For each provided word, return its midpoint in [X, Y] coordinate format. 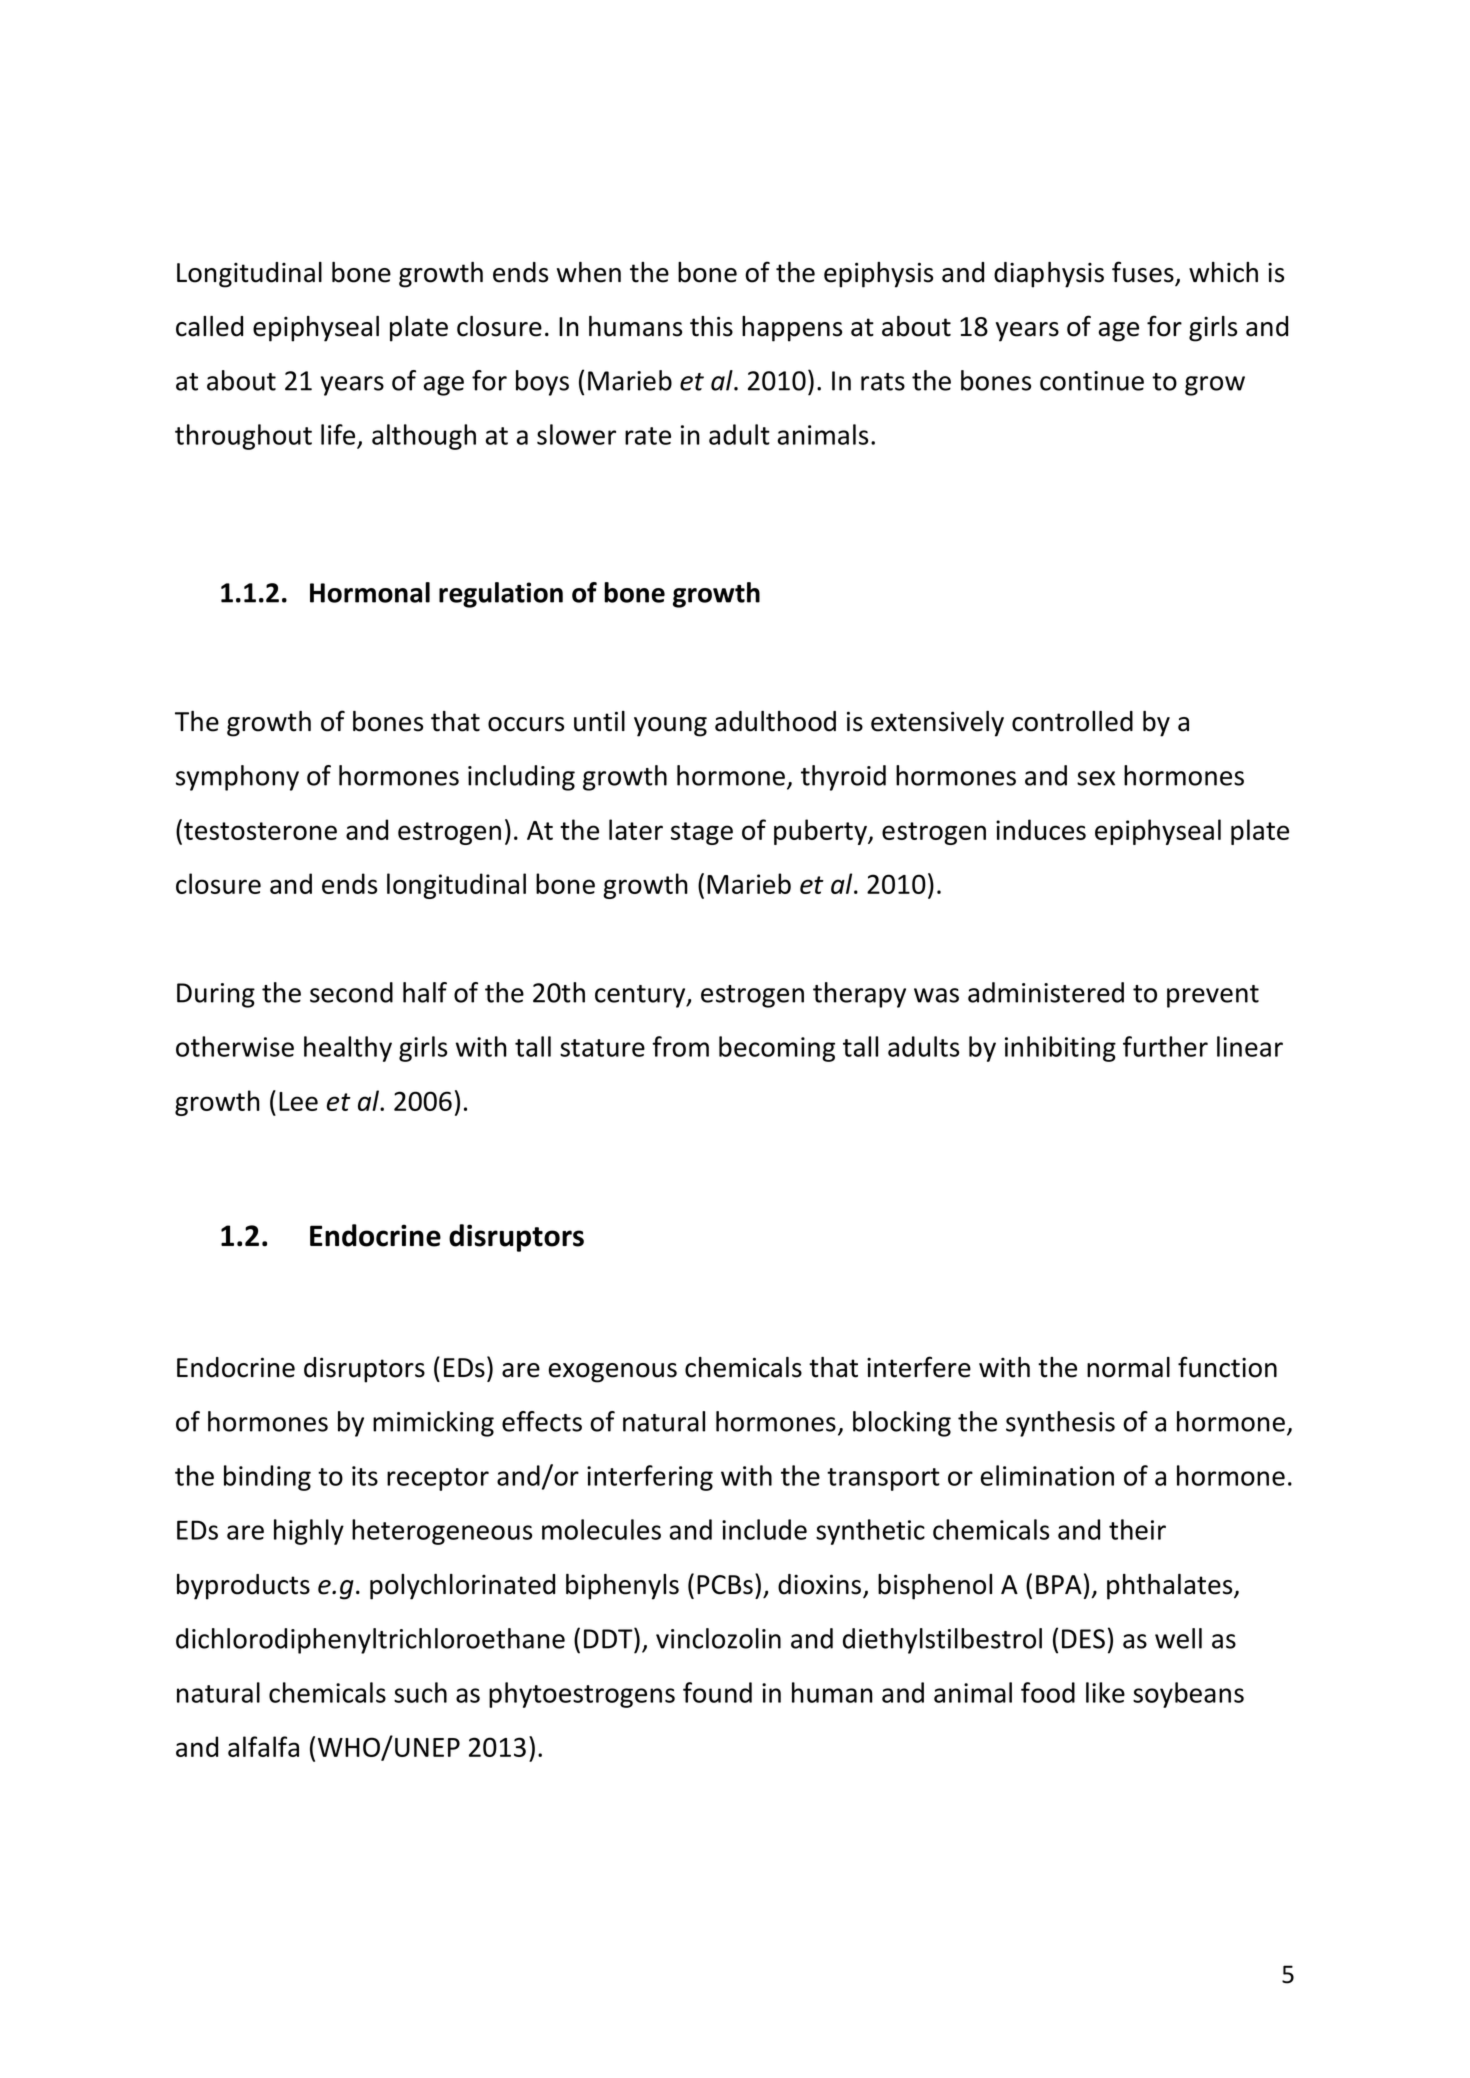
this [711, 326]
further [1165, 1046]
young [670, 727]
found [717, 1692]
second [351, 992]
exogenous [613, 1373]
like [1105, 1692]
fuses [1144, 273]
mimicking [433, 1424]
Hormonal [370, 592]
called [209, 326]
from [680, 1046]
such [420, 1692]
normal [1128, 1367]
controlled [1072, 721]
